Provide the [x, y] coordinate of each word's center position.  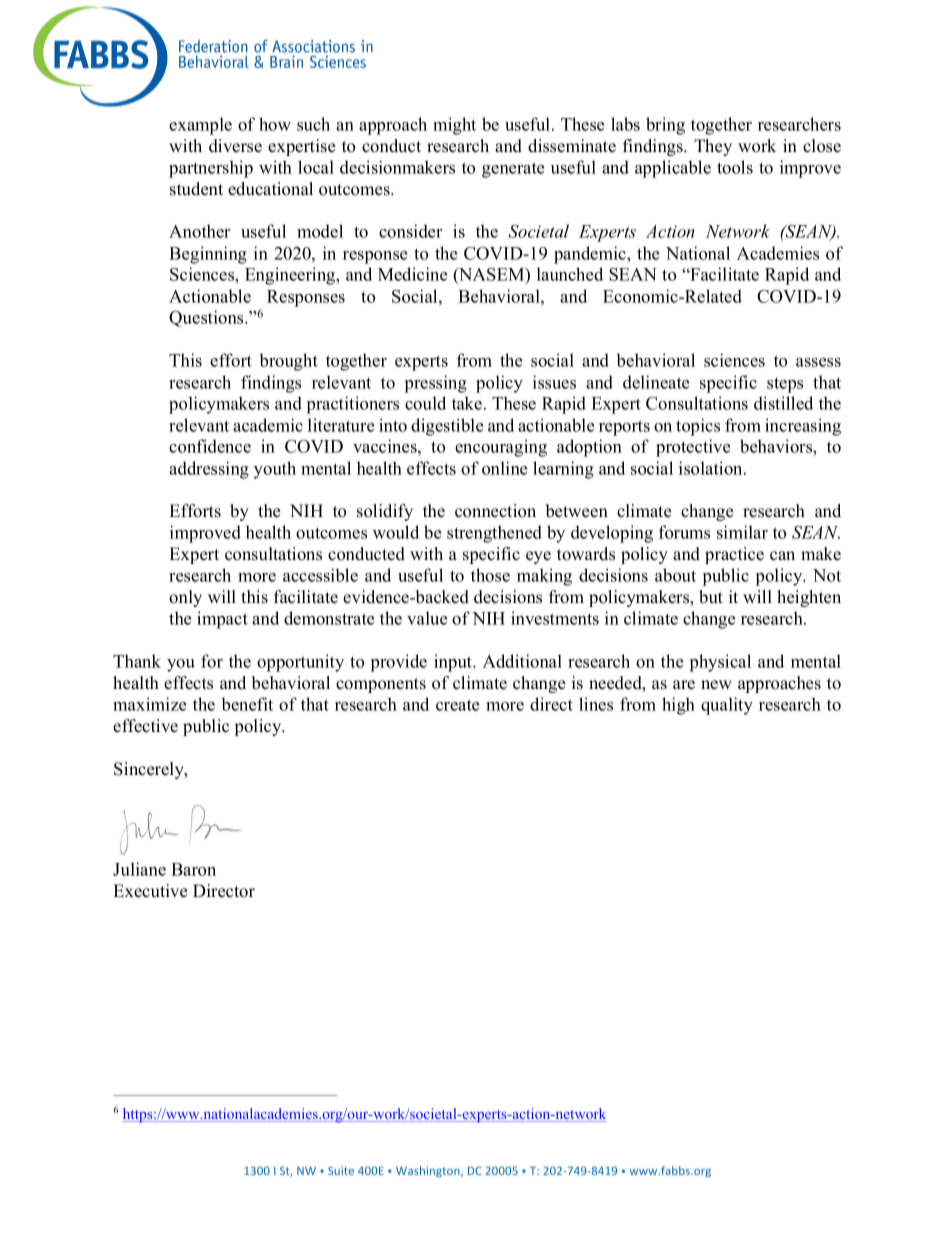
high [678, 706]
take [468, 403]
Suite [341, 1170]
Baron [193, 869]
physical [720, 663]
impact [222, 620]
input [454, 663]
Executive [150, 891]
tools [735, 167]
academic [268, 425]
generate [513, 170]
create [457, 705]
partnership [211, 169]
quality [727, 706]
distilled [783, 403]
